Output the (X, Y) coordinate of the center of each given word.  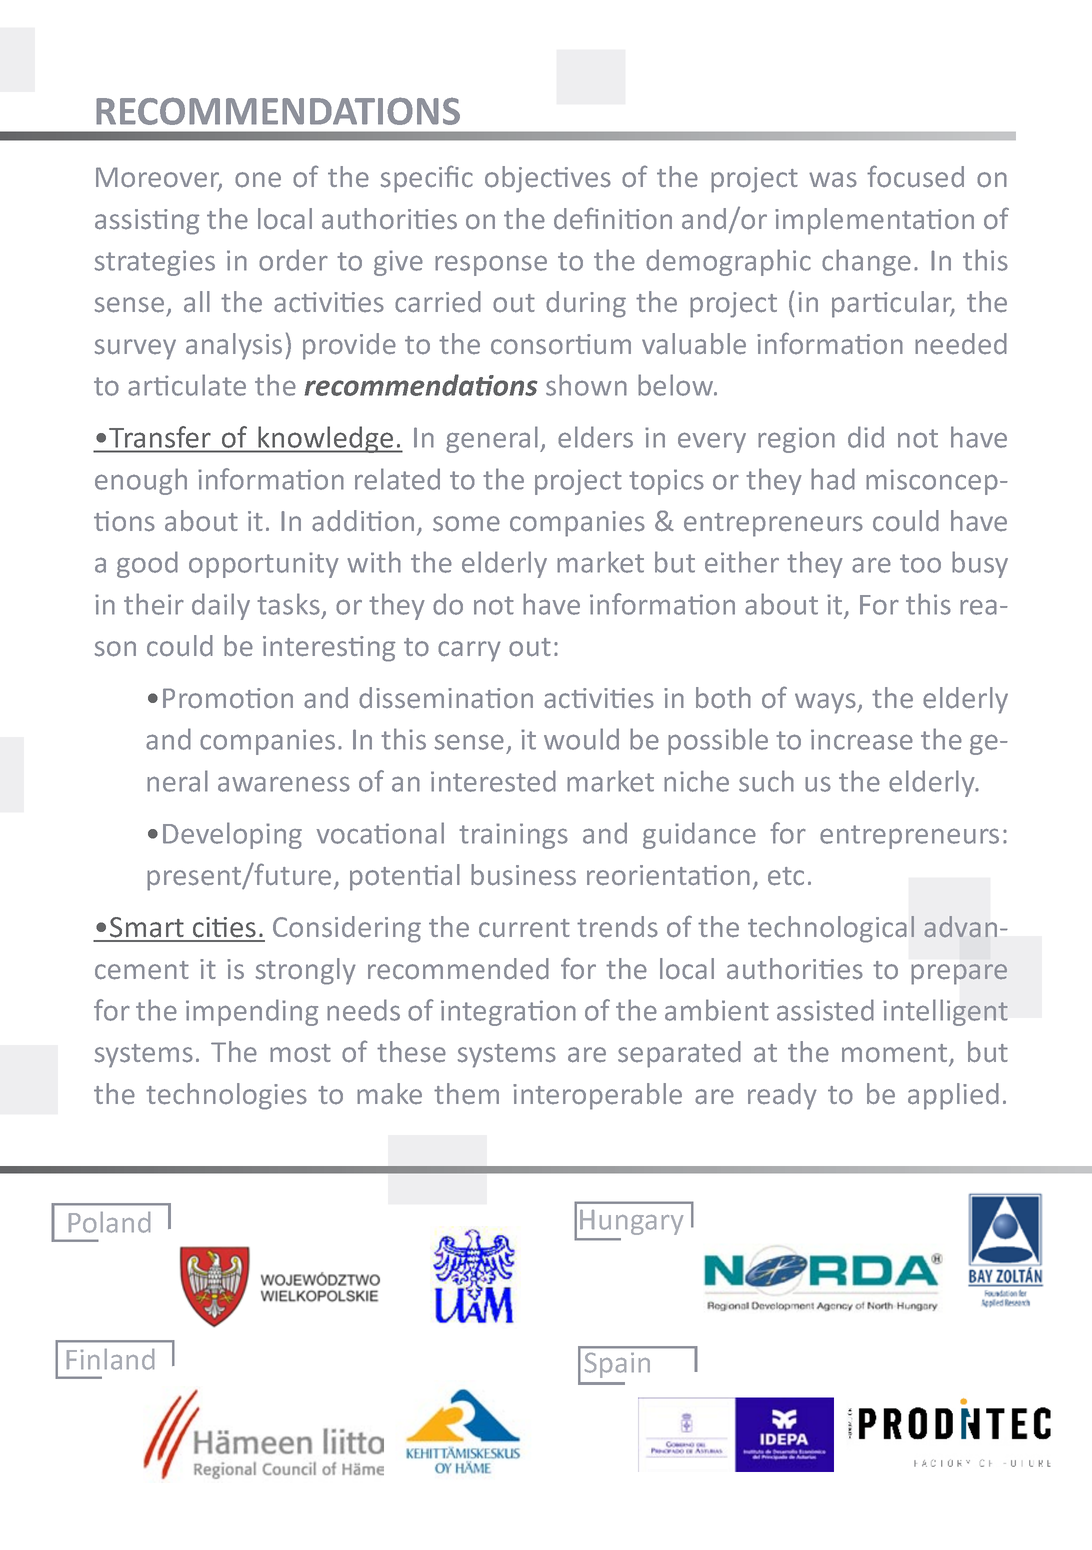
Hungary (631, 1222)
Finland (110, 1359)
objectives (548, 179)
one (258, 180)
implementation (874, 221)
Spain (617, 1365)
